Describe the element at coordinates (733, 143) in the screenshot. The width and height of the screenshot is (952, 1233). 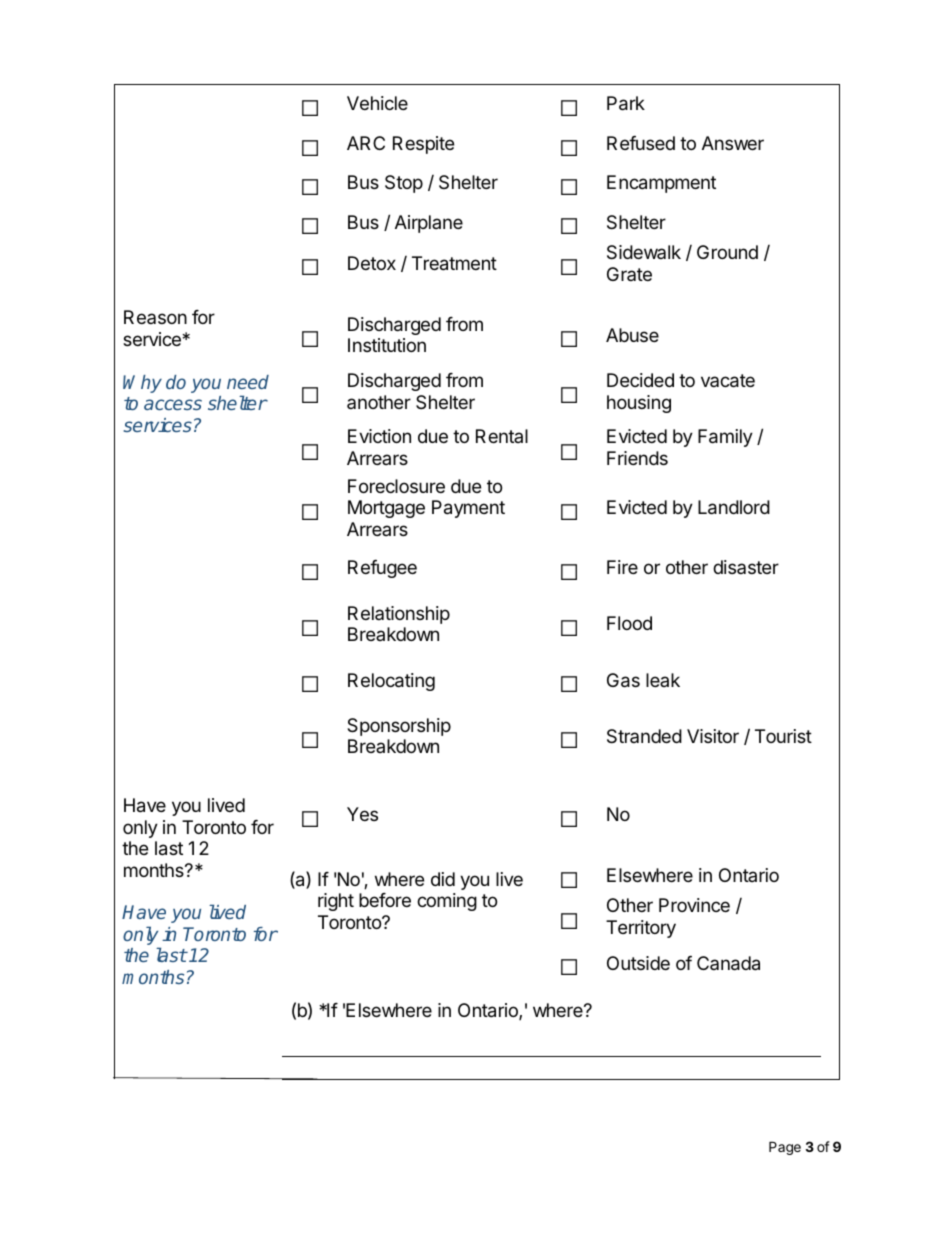
I see `Answer` at that location.
